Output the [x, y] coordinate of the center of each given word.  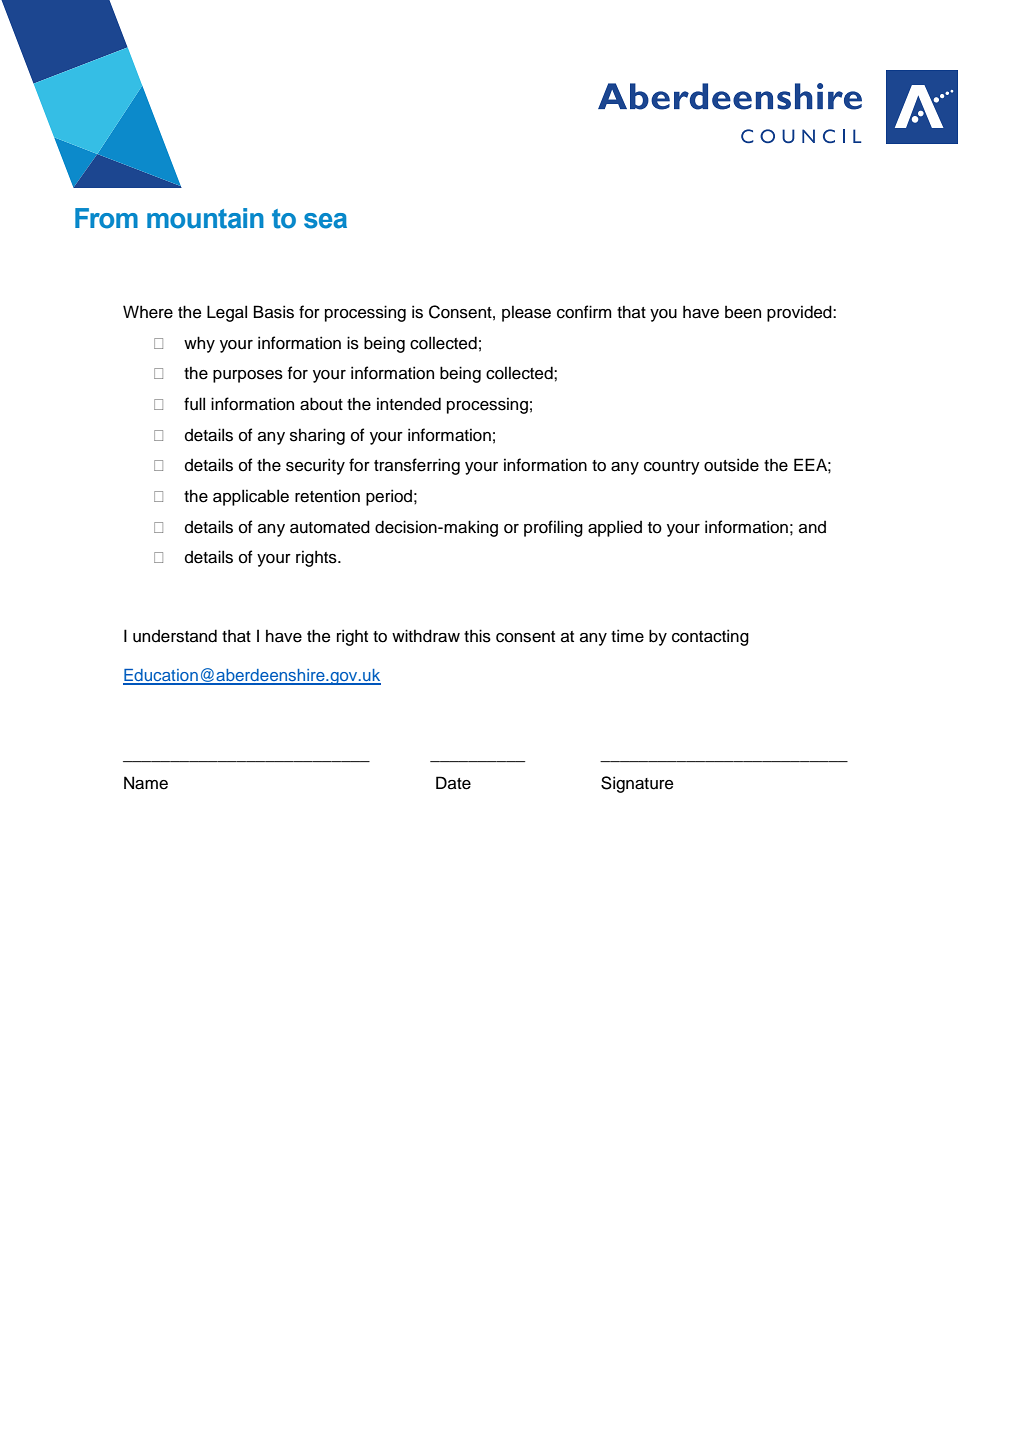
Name [146, 783]
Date [453, 783]
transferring [417, 466]
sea [325, 221]
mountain [205, 218]
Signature [637, 784]
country [672, 467]
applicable [251, 497]
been [743, 312]
